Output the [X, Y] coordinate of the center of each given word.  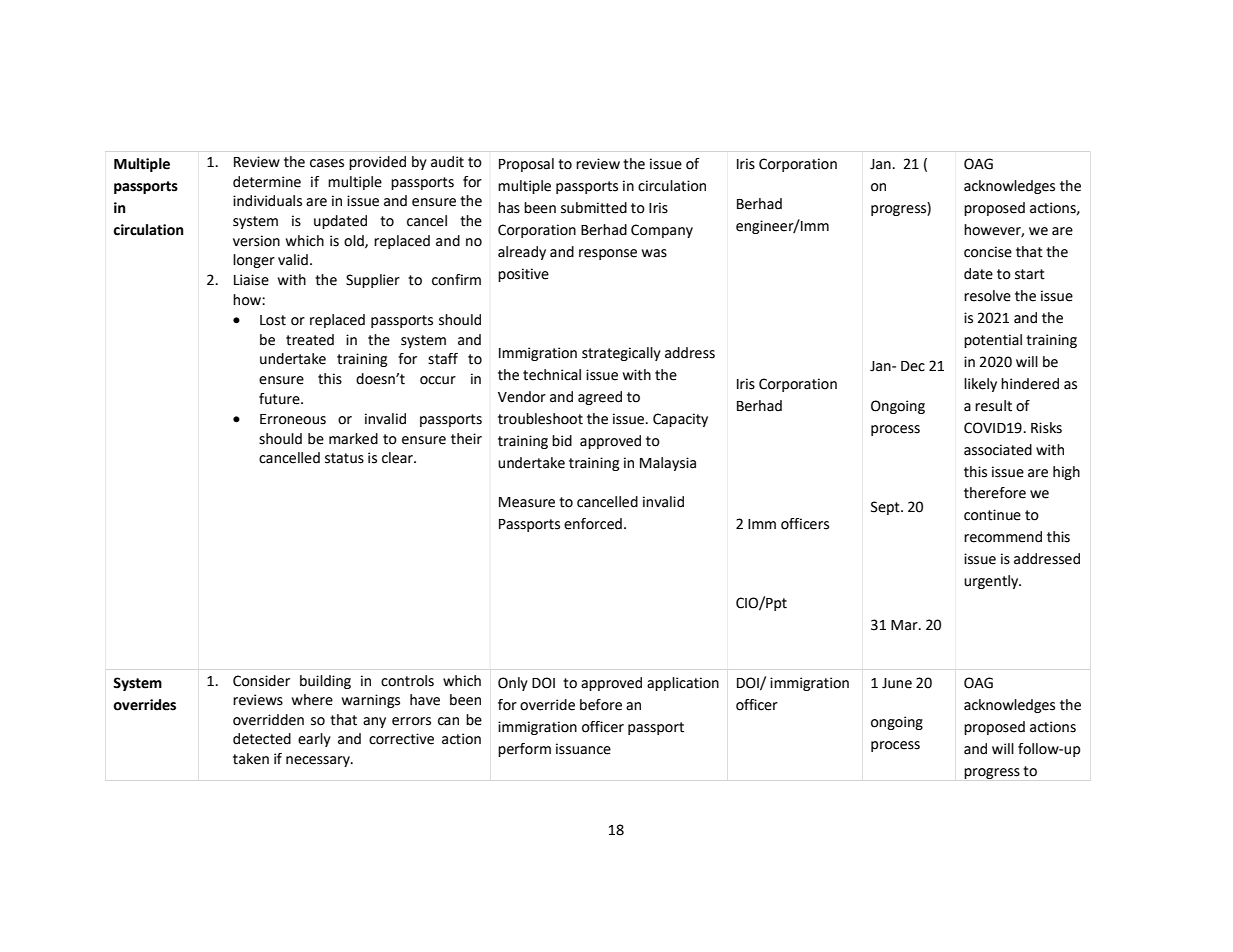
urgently [992, 582]
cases [327, 163]
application [683, 684]
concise [988, 252]
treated [310, 340]
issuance [583, 749]
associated [998, 450]
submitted [594, 208]
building [325, 682]
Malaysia [668, 464]
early [314, 740]
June [897, 683]
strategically [621, 354]
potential [993, 341]
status [344, 458]
